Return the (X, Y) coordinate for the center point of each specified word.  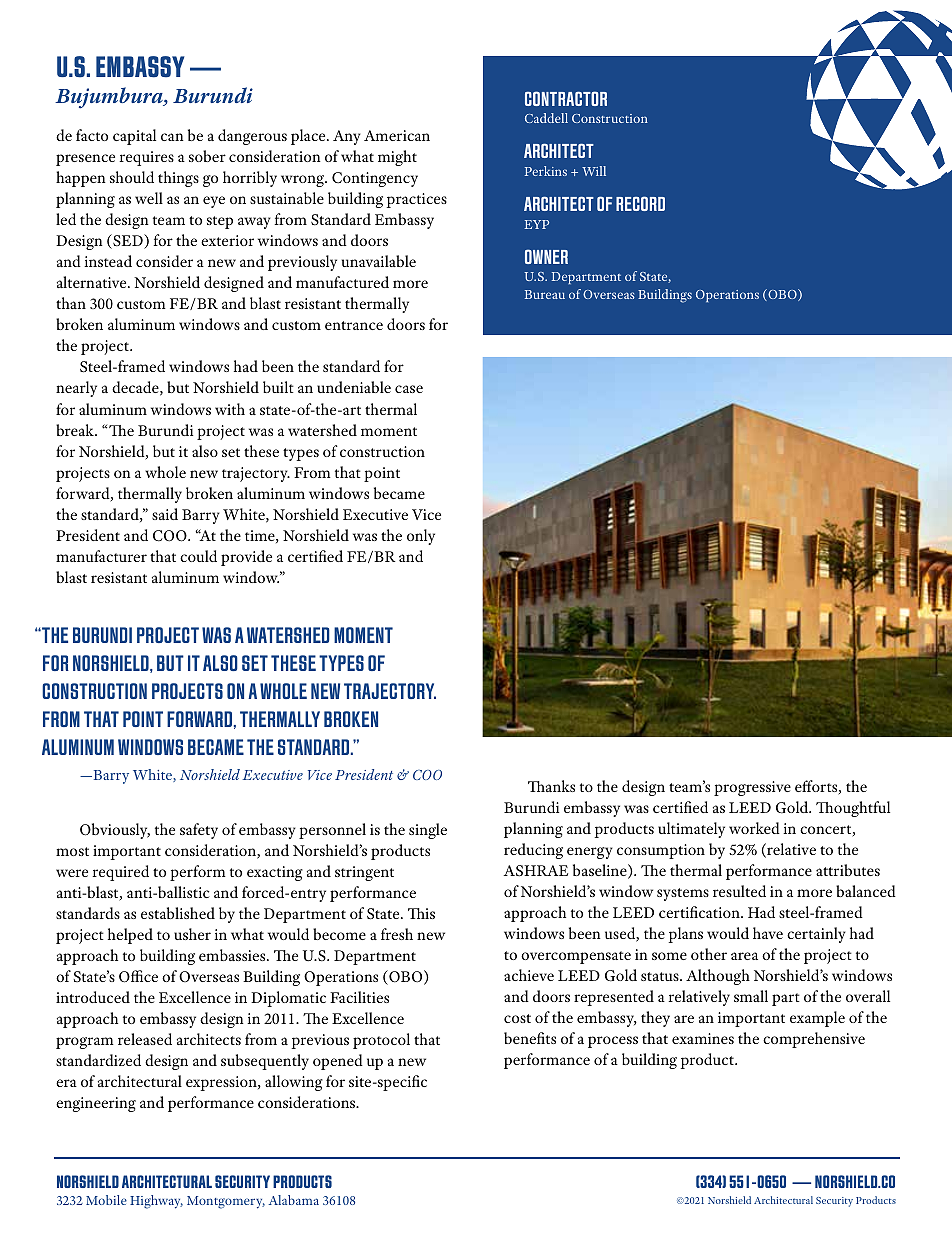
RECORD (640, 203)
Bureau (545, 294)
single (428, 831)
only (421, 537)
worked (754, 828)
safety (199, 831)
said (165, 514)
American (397, 135)
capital (134, 137)
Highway (156, 1202)
